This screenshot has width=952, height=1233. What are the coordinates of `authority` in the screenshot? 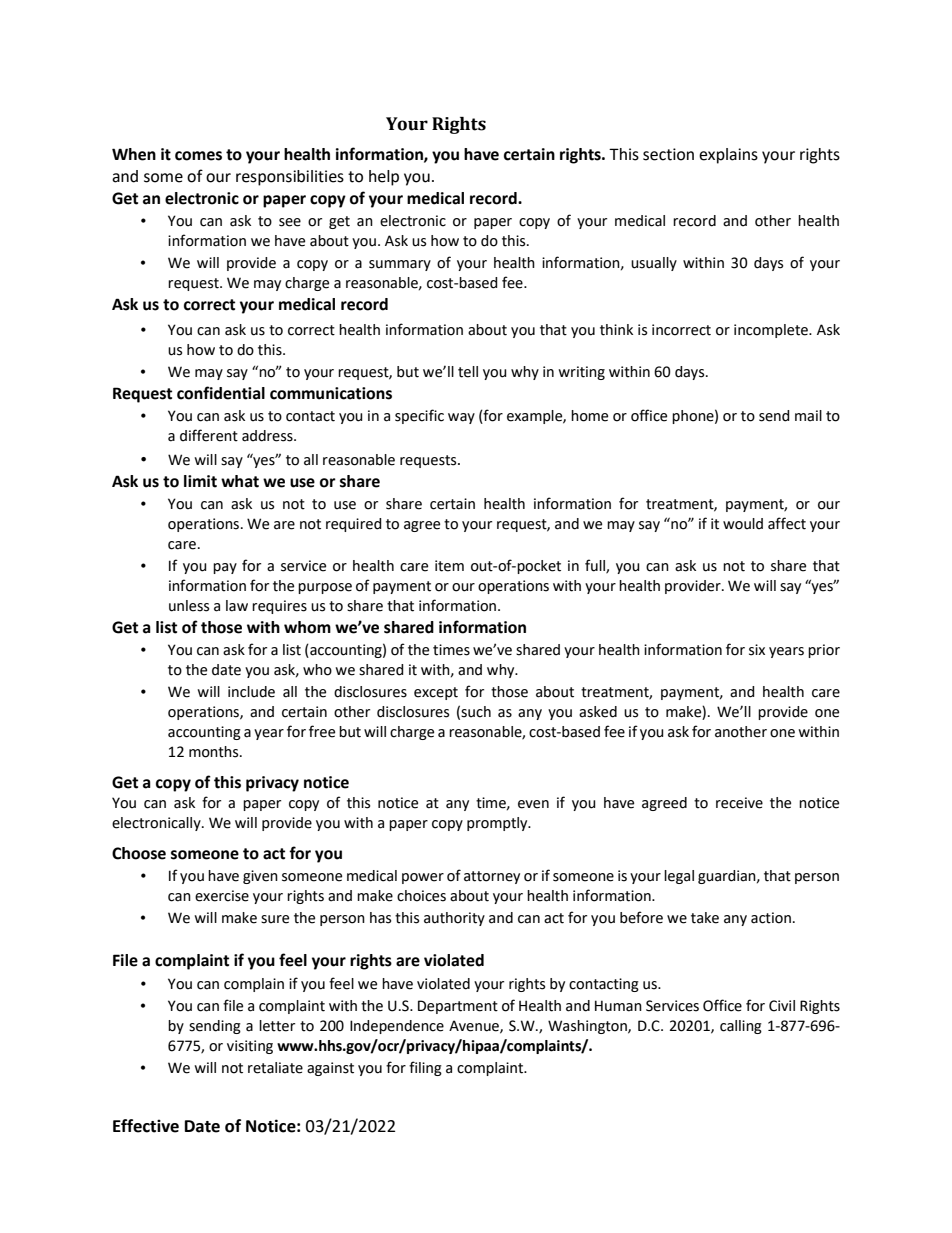 It's located at (454, 919).
